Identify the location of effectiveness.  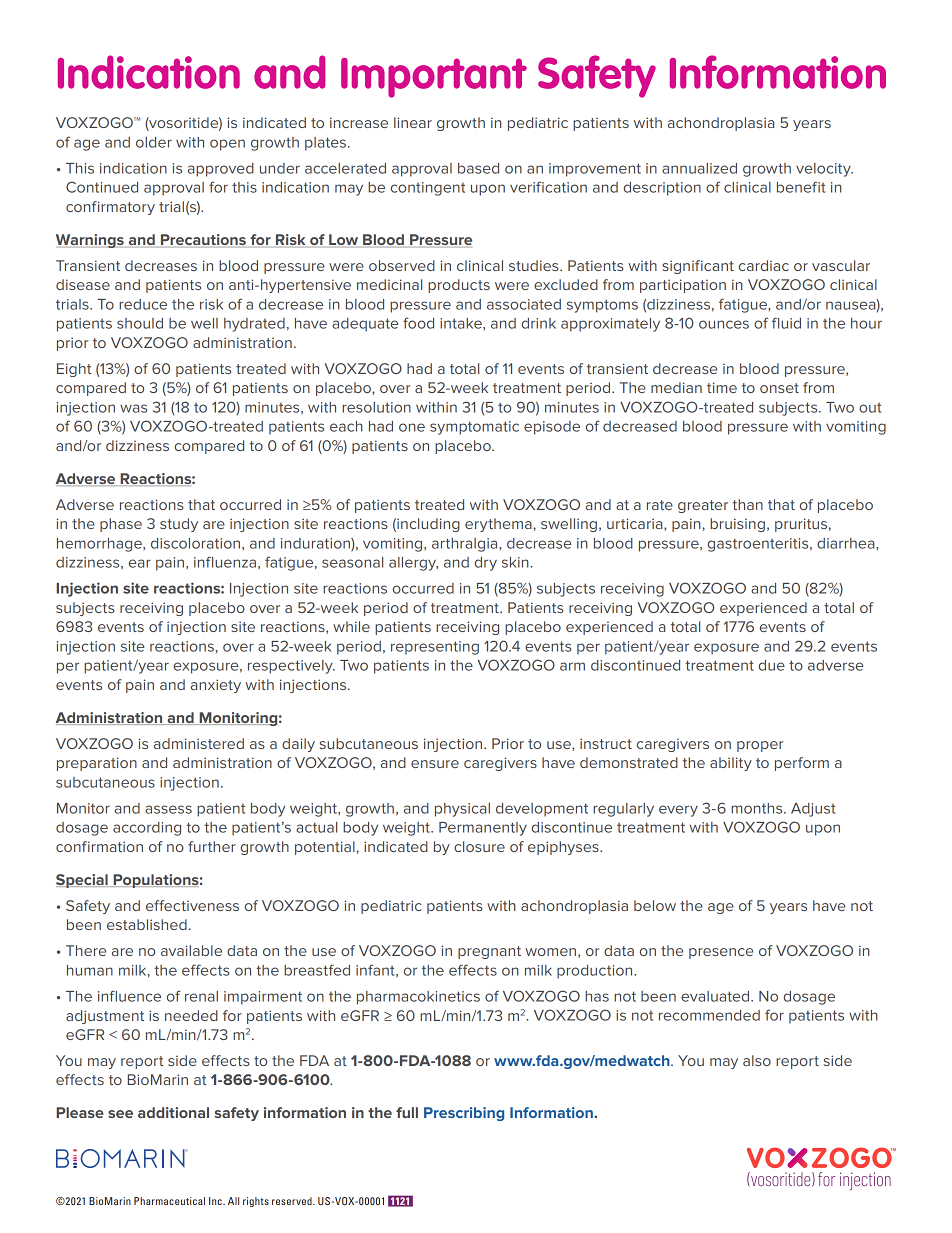
(192, 905).
